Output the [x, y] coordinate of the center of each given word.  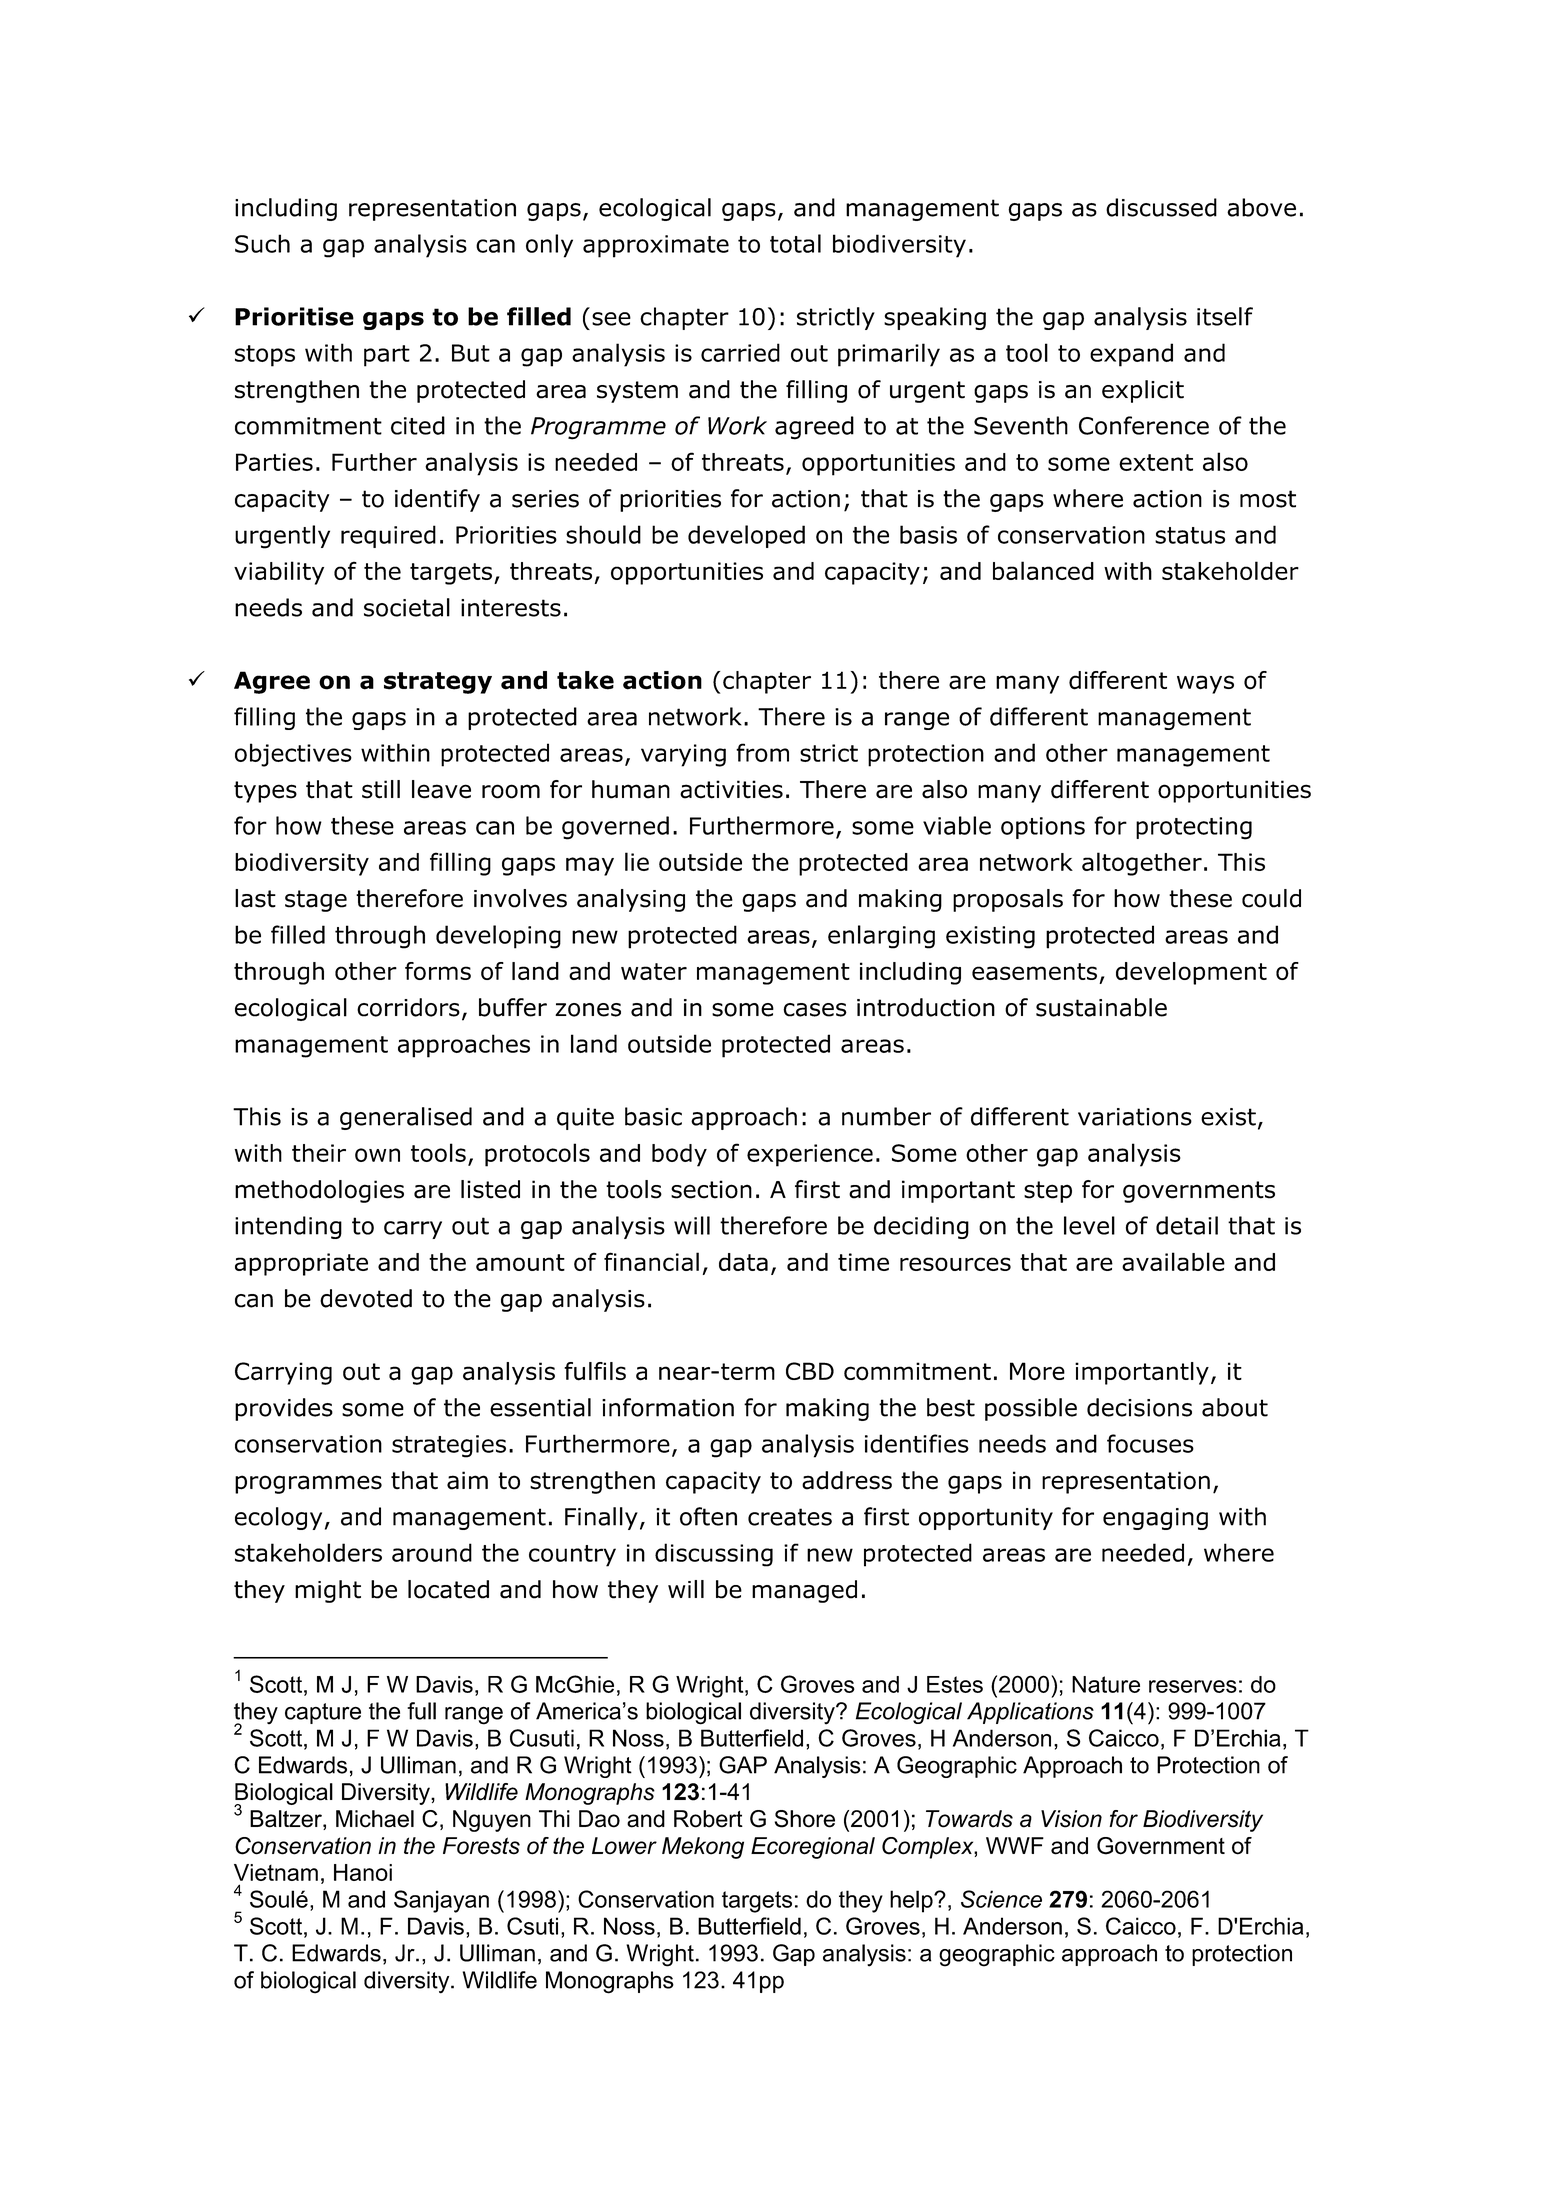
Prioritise [294, 316]
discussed [1161, 207]
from [762, 752]
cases [815, 1010]
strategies [449, 1446]
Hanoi [363, 1872]
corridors [408, 1007]
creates [790, 1517]
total [795, 243]
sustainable [1101, 1007]
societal [407, 607]
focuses [1150, 1443]
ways [1205, 684]
